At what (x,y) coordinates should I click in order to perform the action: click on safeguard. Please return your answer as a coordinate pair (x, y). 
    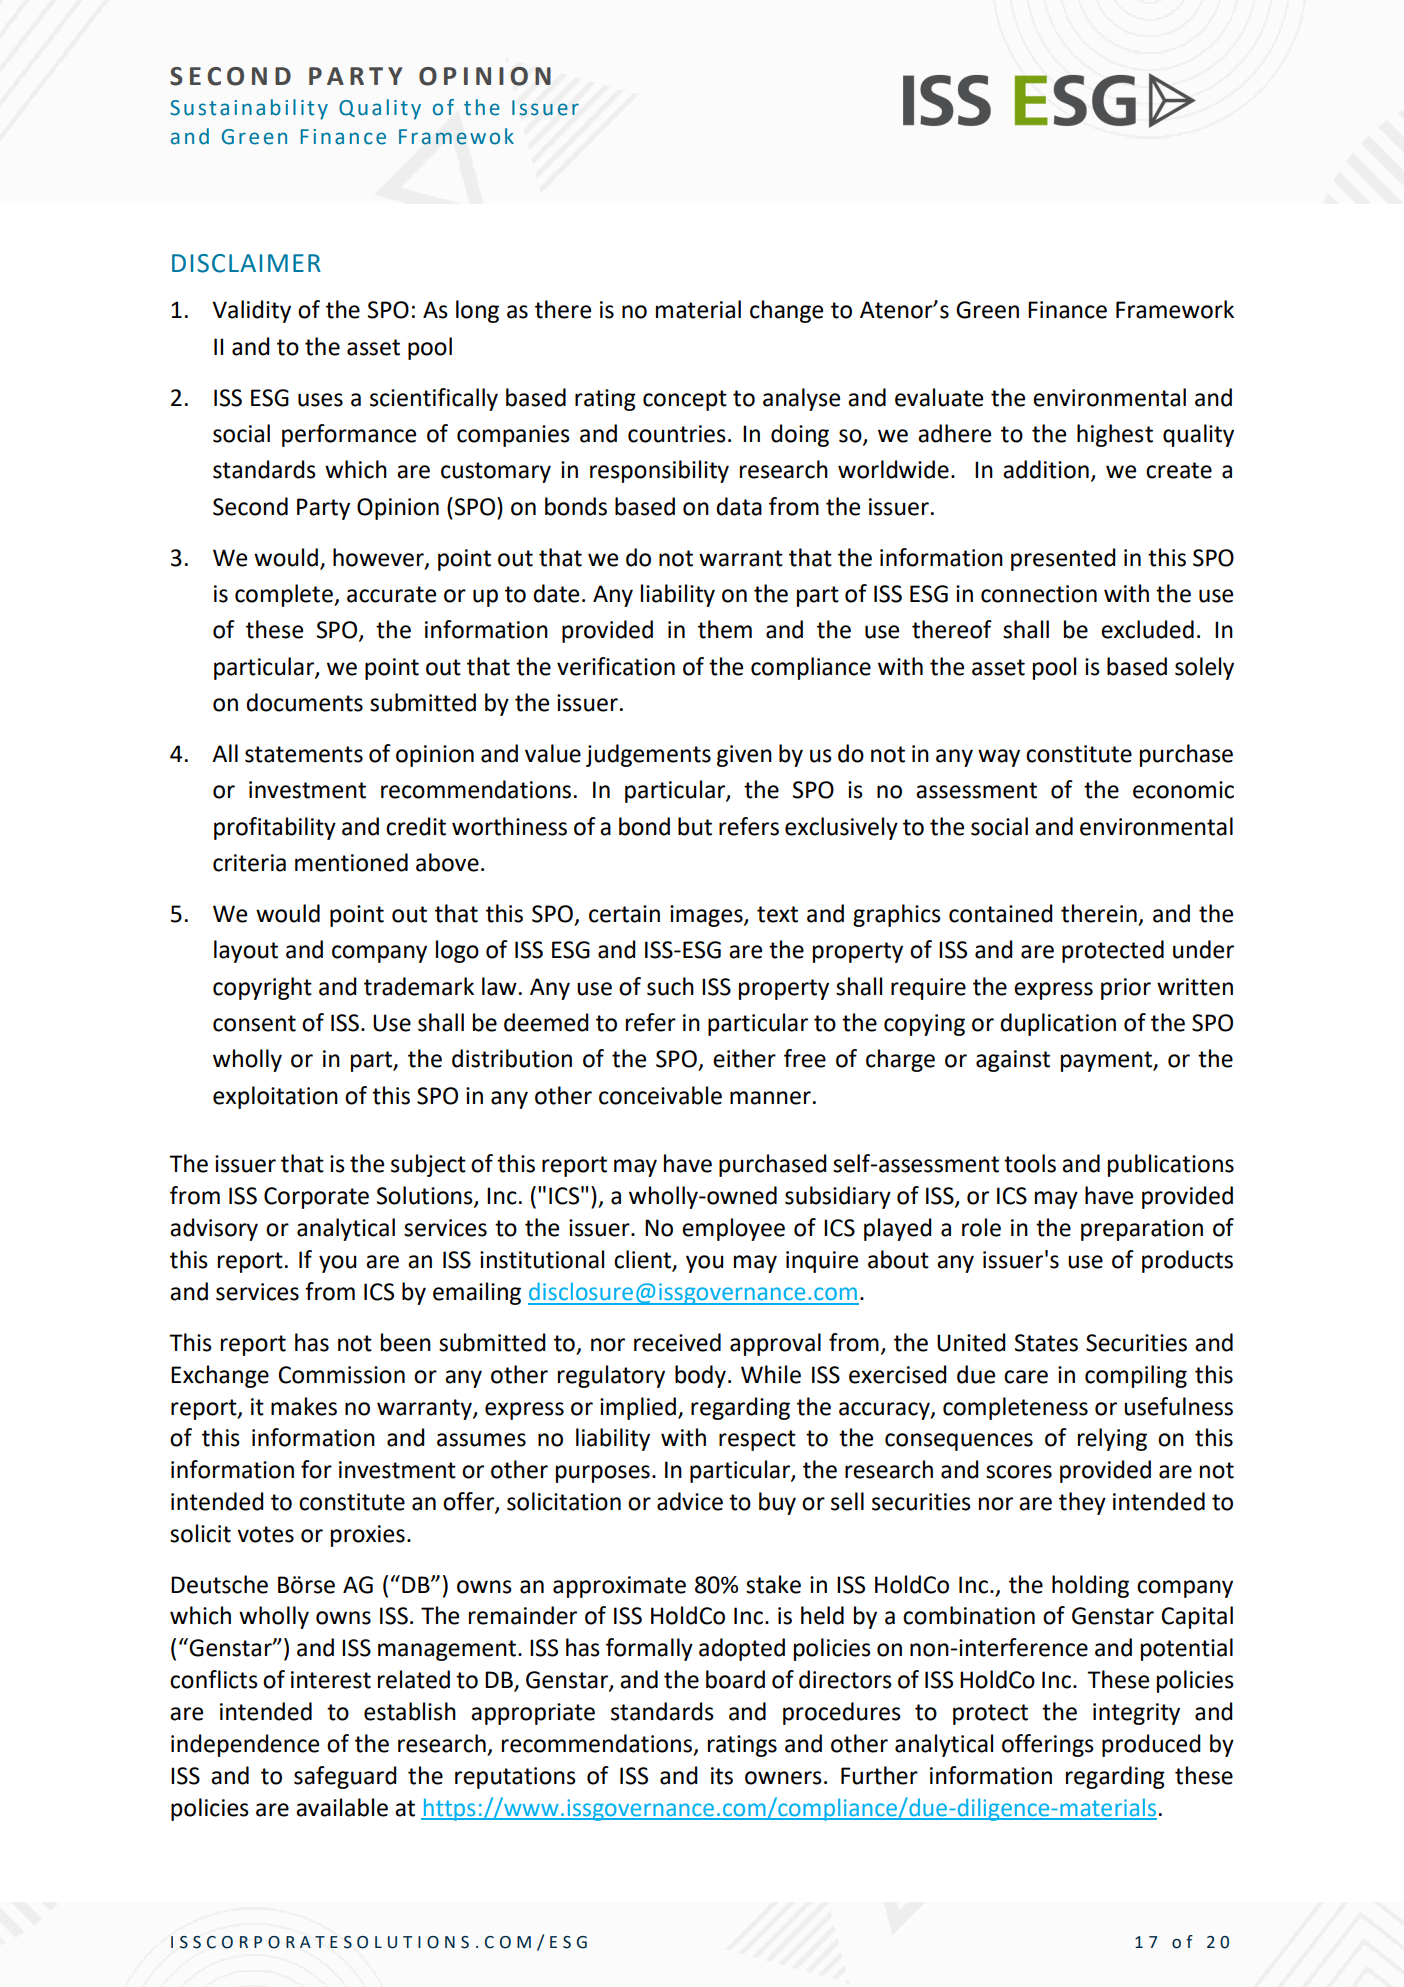
    Looking at the image, I should click on (345, 1777).
